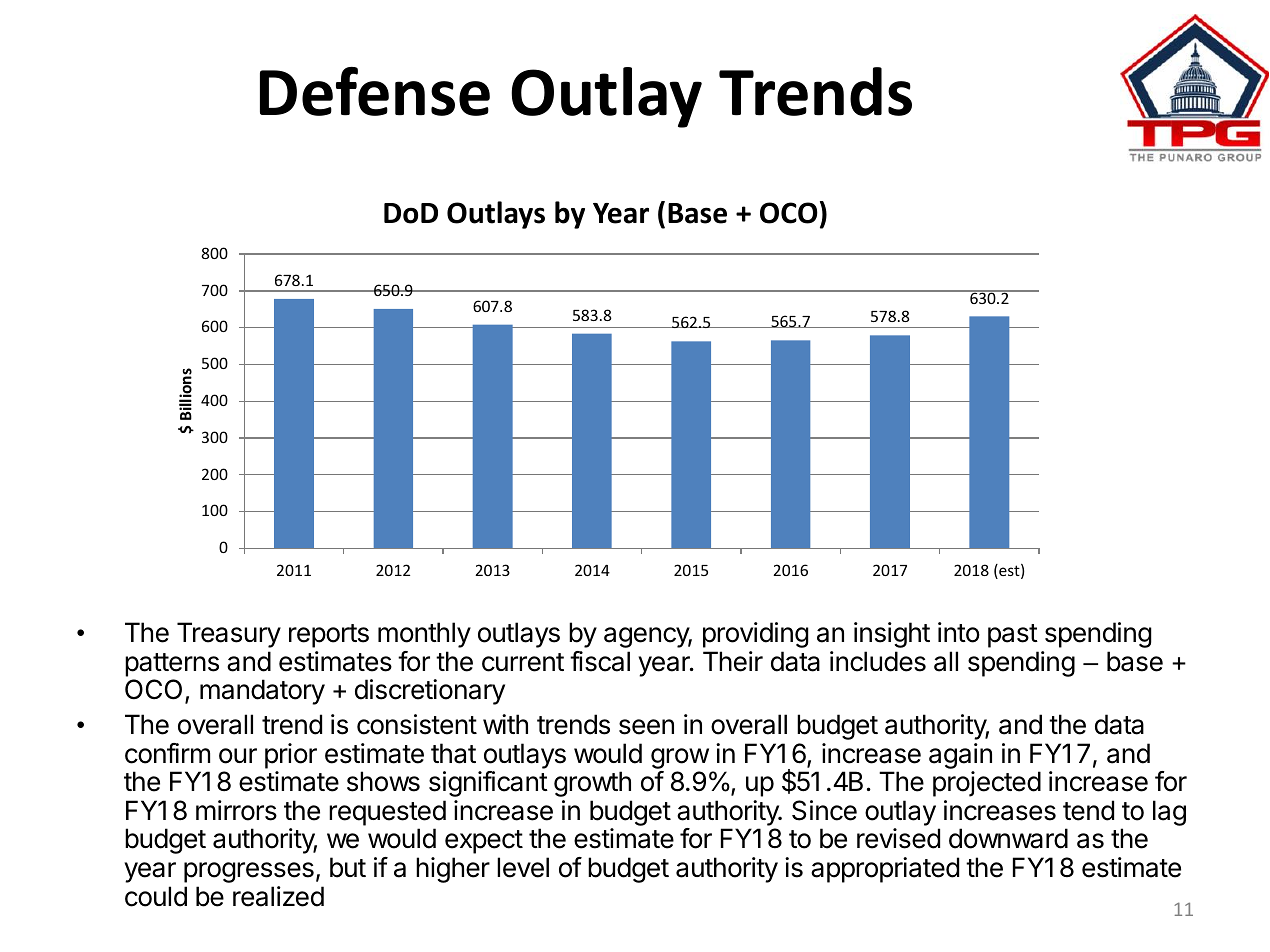  What do you see at coordinates (262, 692) in the document?
I see `mandatory` at bounding box center [262, 692].
